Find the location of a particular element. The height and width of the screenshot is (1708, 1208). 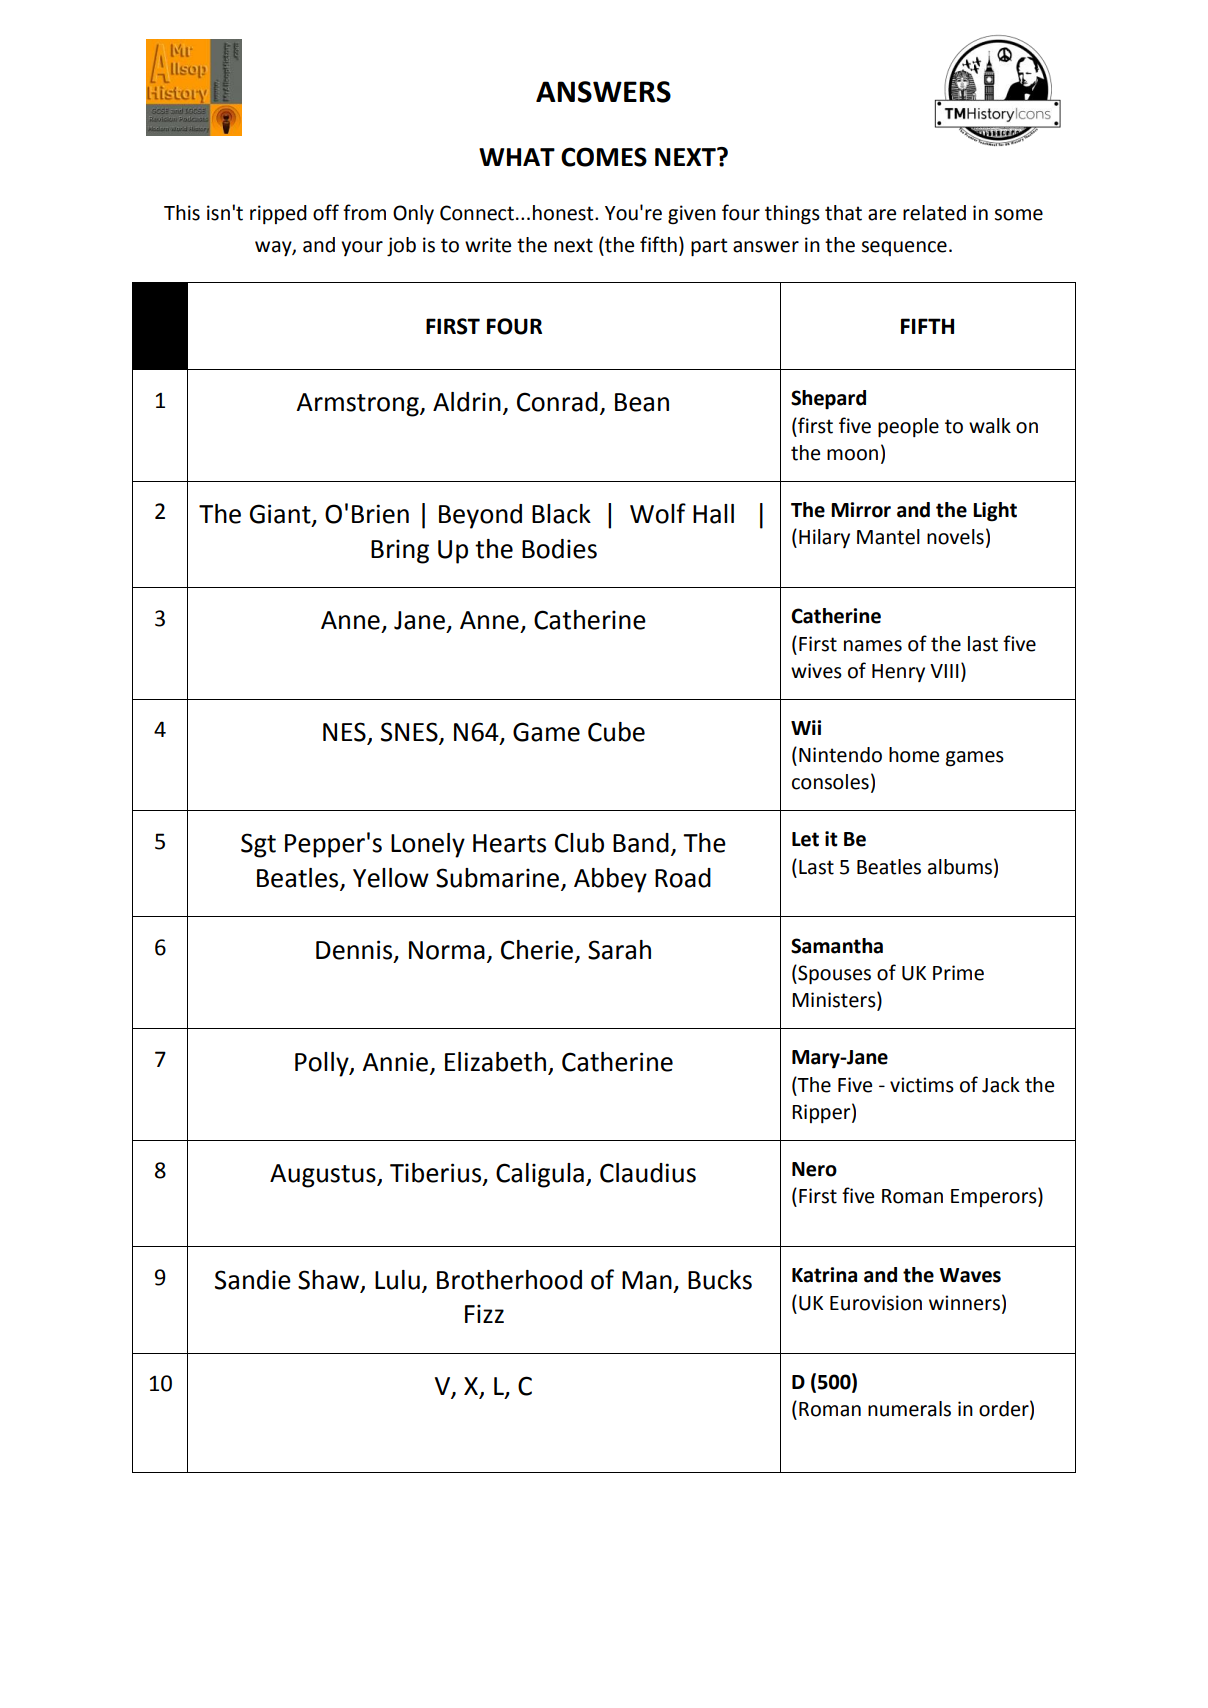

Cube is located at coordinates (616, 732).
